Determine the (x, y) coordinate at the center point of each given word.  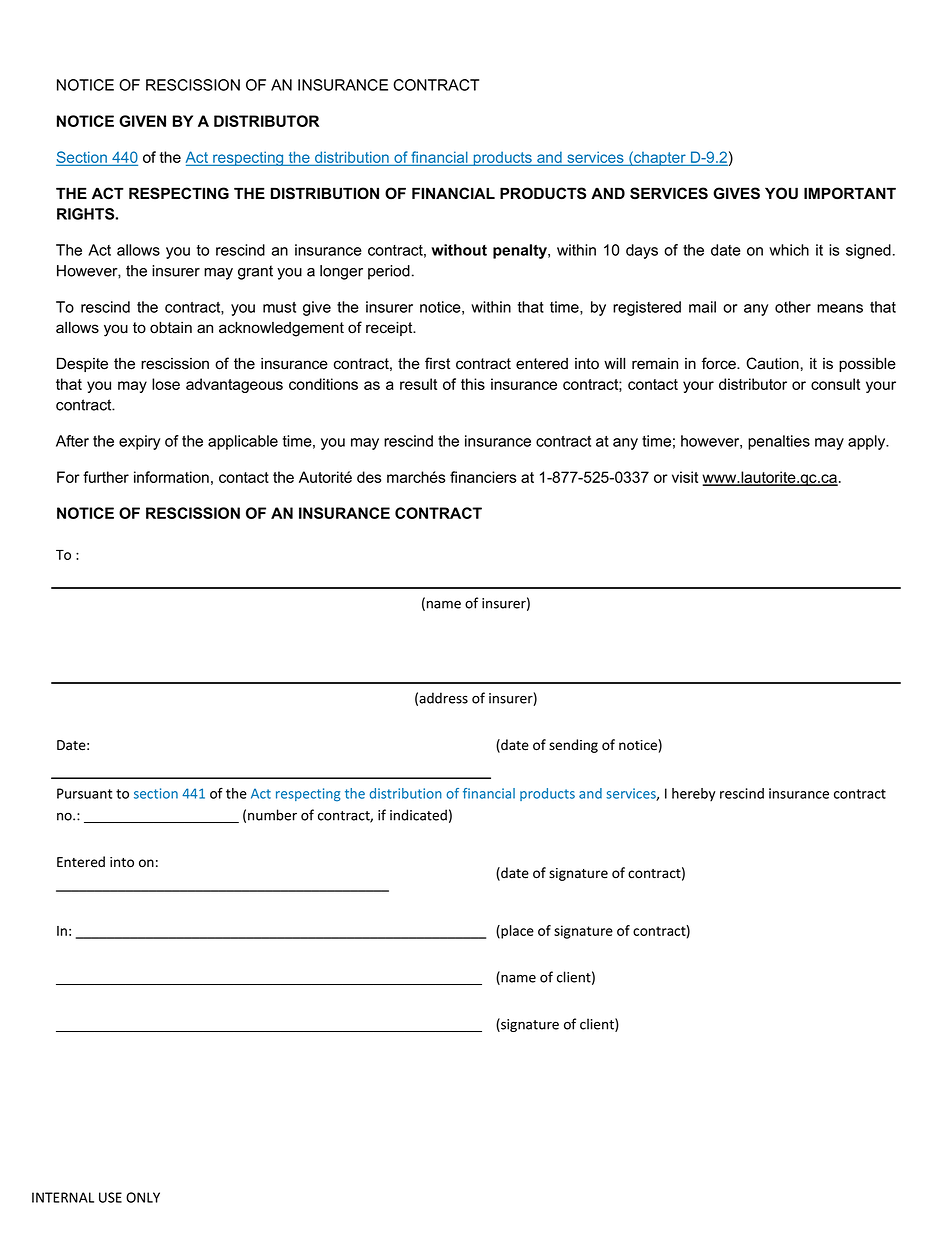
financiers (483, 477)
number (272, 815)
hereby (694, 795)
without (459, 250)
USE (110, 1197)
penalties (779, 442)
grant (255, 272)
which (789, 250)
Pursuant (84, 793)
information (171, 477)
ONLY (143, 1197)
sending (573, 746)
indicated (418, 815)
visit (685, 477)
